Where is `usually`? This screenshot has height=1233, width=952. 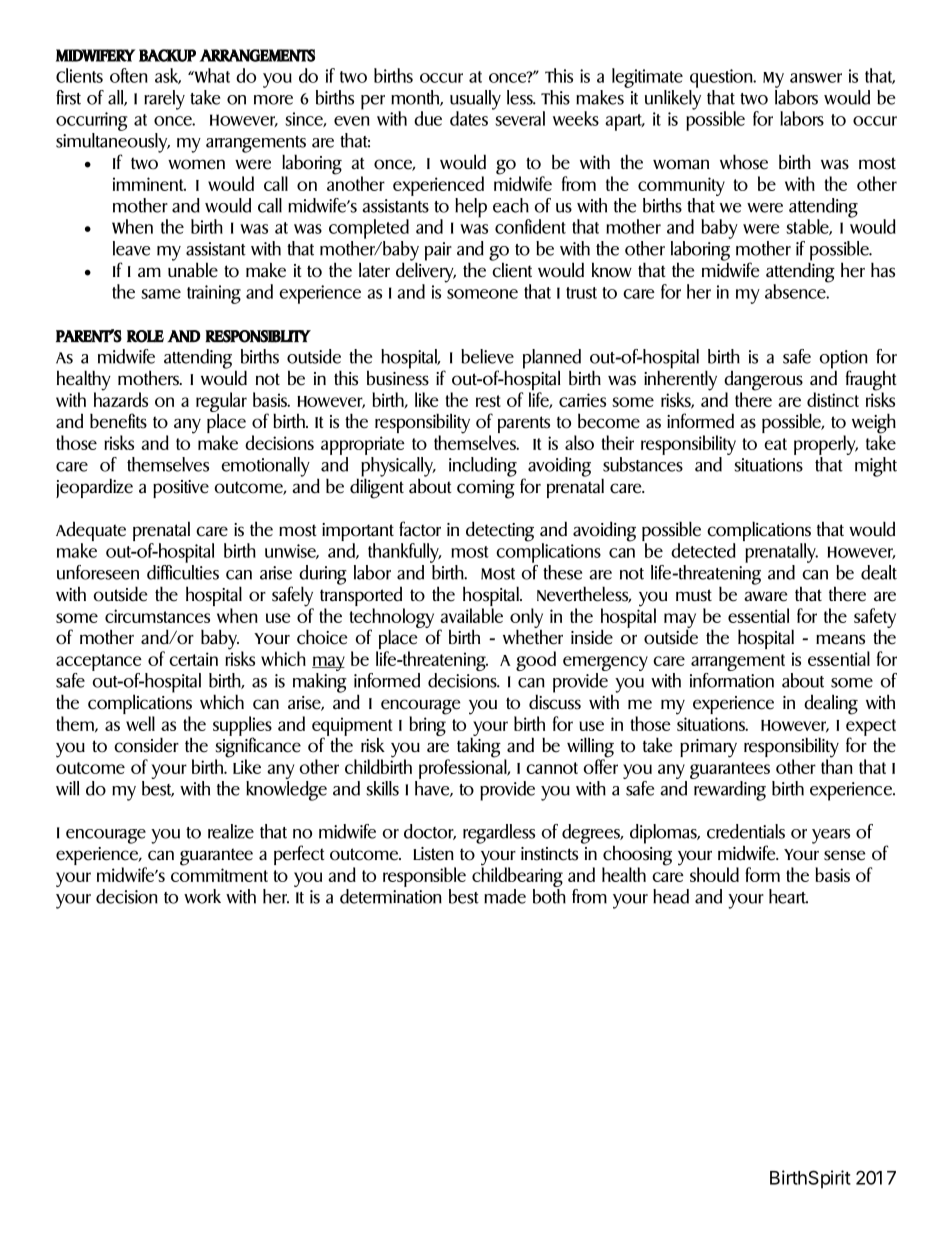 usually is located at coordinates (475, 101).
